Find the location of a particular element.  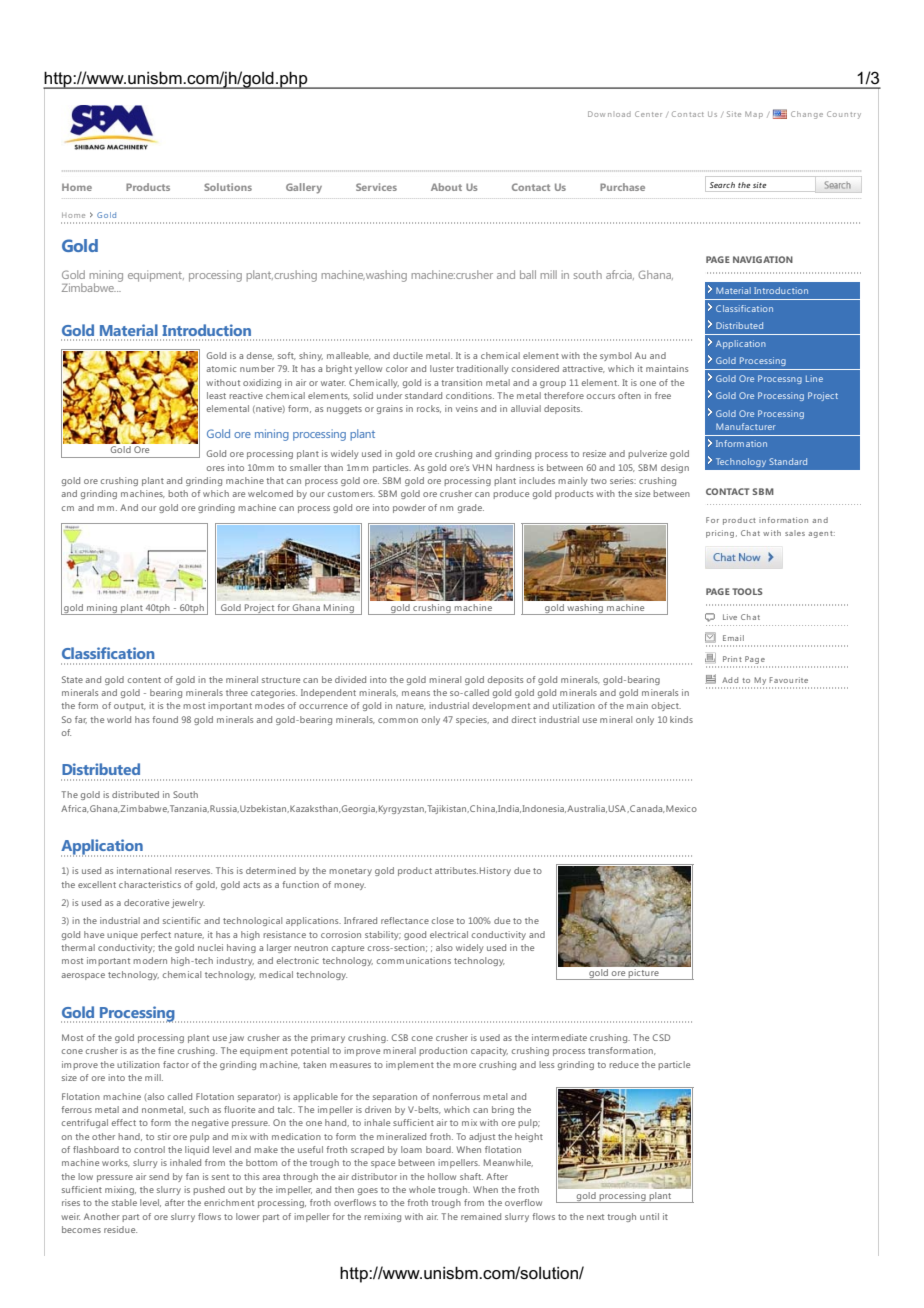

send is located at coordinates (159, 1176).
